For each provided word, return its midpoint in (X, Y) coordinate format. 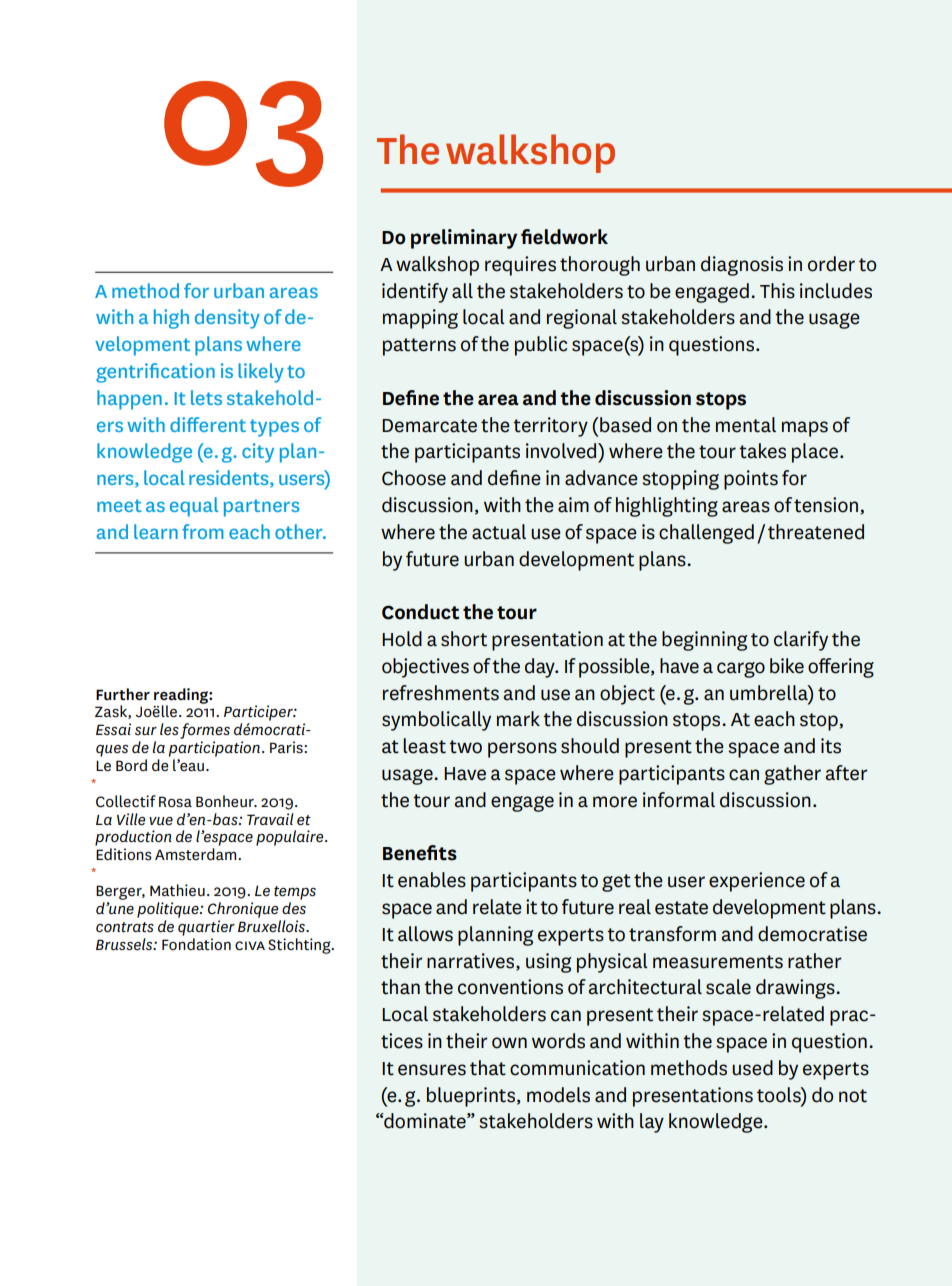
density (227, 319)
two (465, 747)
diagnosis (742, 266)
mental (746, 425)
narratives (472, 961)
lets (206, 397)
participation (214, 749)
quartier (206, 928)
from (203, 531)
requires (520, 266)
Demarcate (429, 426)
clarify (801, 641)
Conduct (420, 612)
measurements (718, 962)
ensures (432, 1070)
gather (792, 775)
